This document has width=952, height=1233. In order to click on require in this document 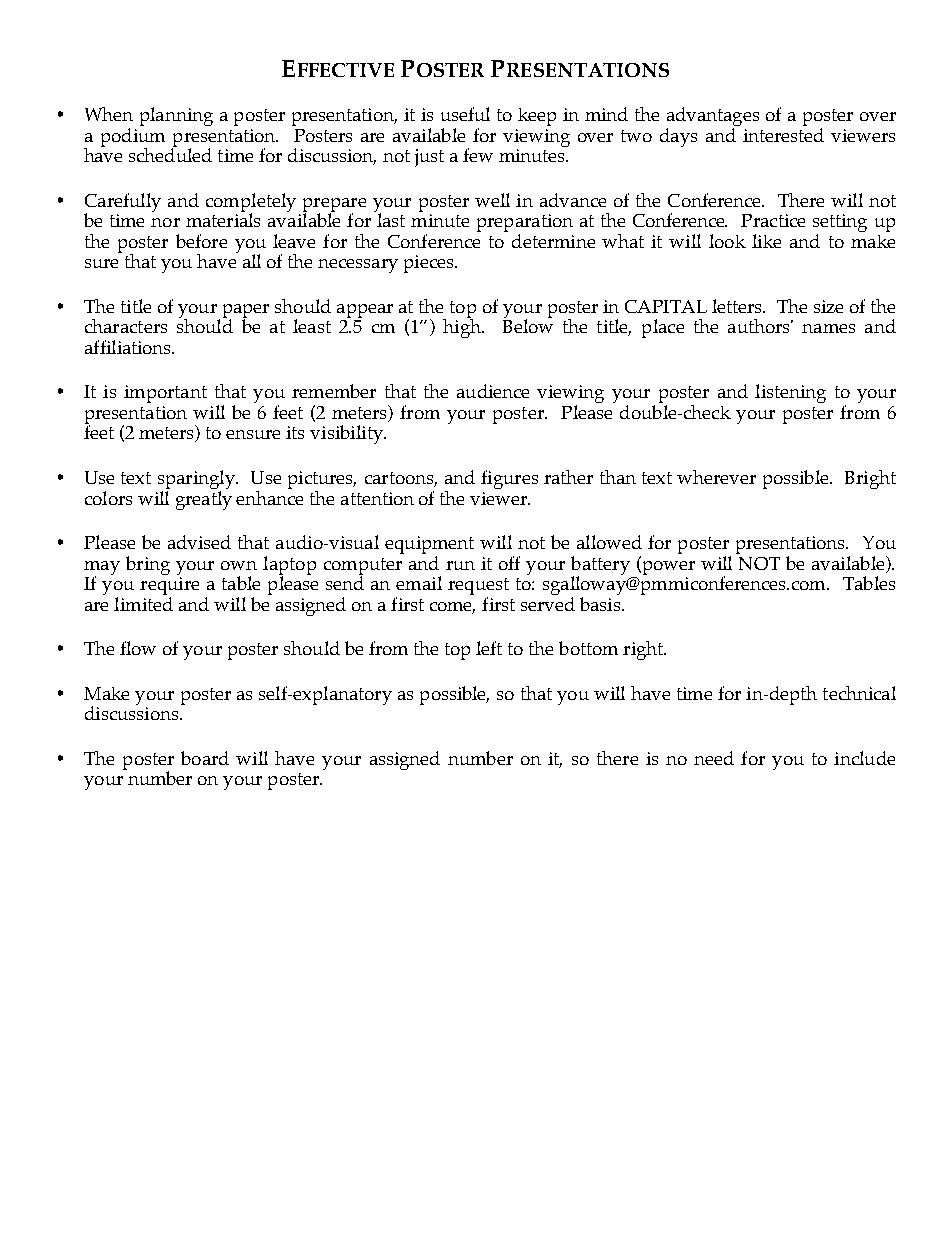, I will do `click(169, 587)`.
